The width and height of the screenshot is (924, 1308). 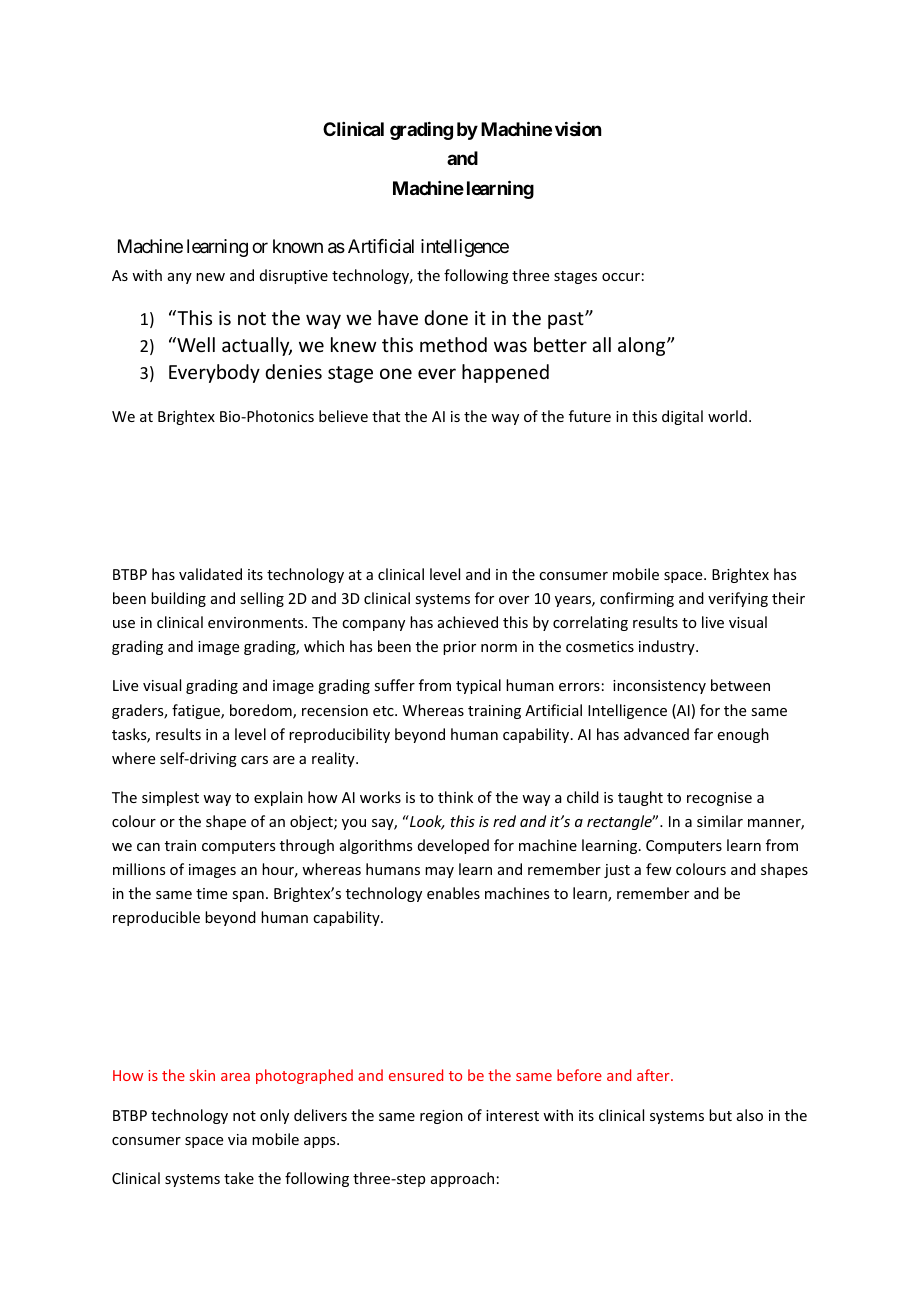 What do you see at coordinates (455, 797) in the screenshot?
I see `think` at bounding box center [455, 797].
